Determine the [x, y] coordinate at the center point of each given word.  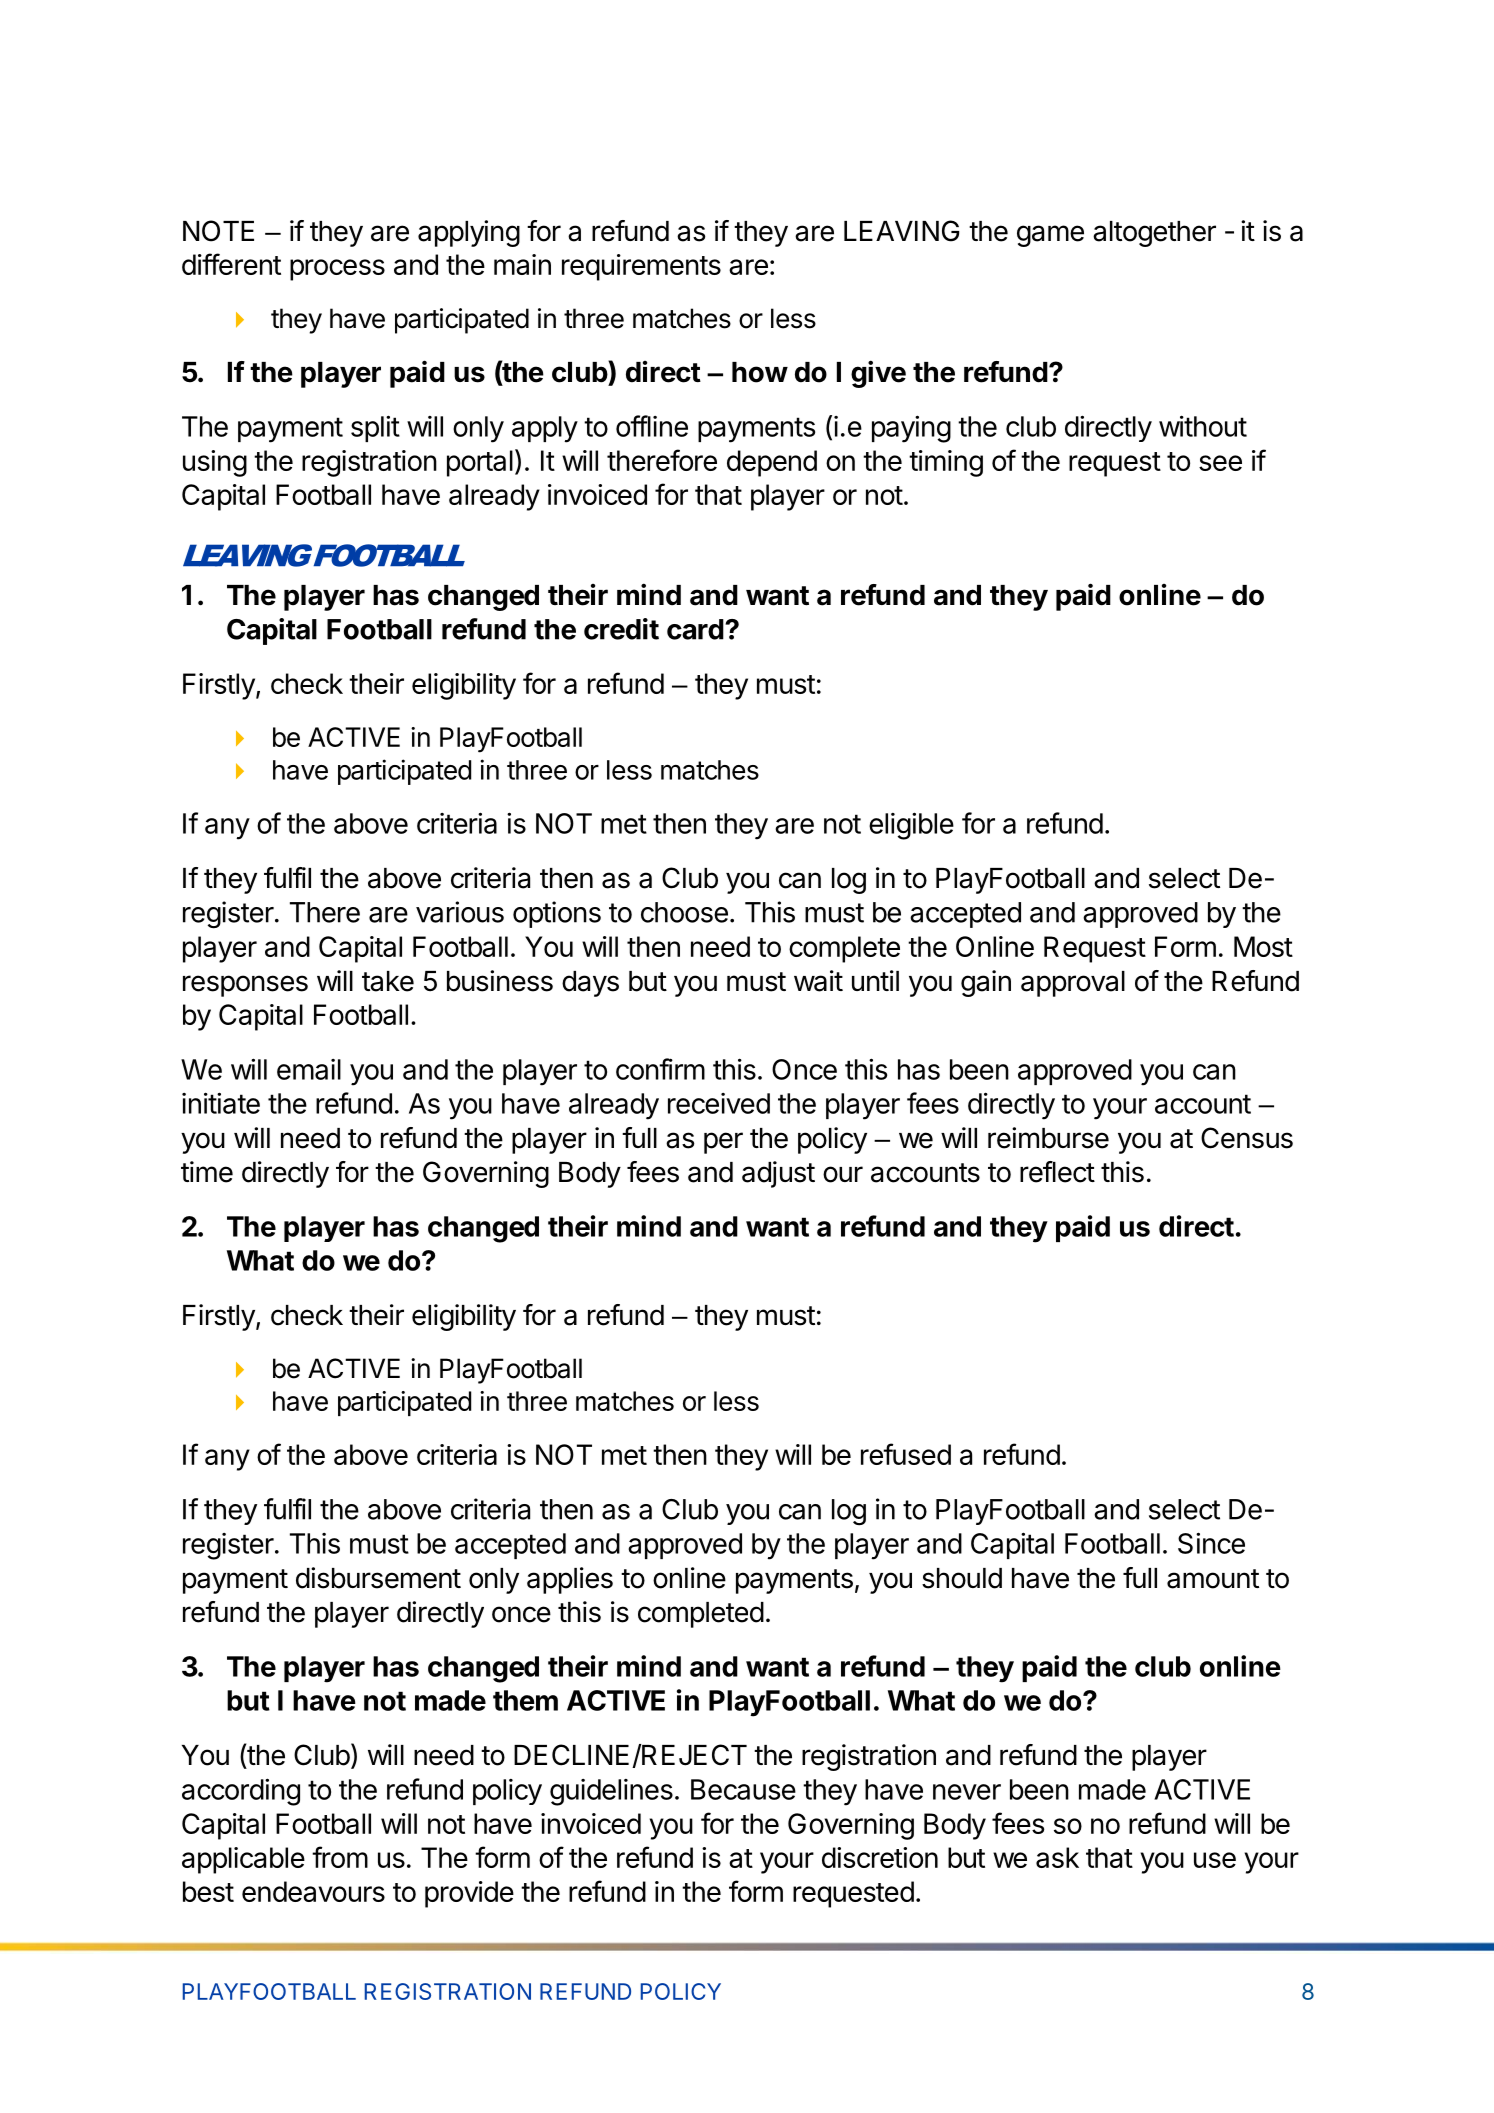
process [337, 270]
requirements [641, 267]
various [460, 912]
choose [684, 912]
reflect [1057, 1172]
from [340, 1857]
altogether [1154, 234]
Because [743, 1789]
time [207, 1172]
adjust [778, 1174]
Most [1263, 946]
